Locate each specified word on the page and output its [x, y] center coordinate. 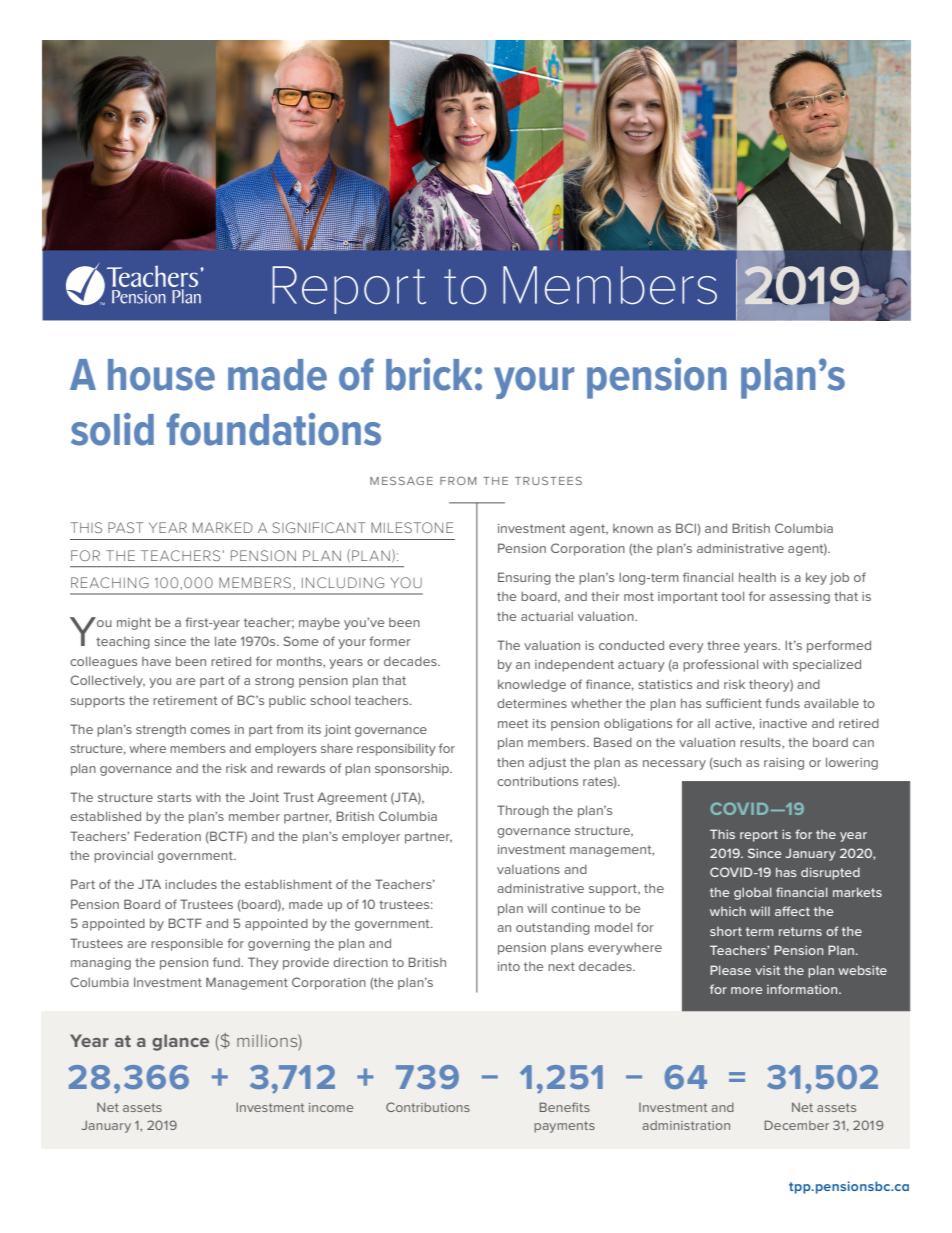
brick [429, 374]
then [510, 762]
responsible [187, 945]
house [161, 375]
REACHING [110, 582]
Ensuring [524, 578]
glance [180, 1042]
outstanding [553, 928]
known [633, 528]
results [761, 742]
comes [210, 730]
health [757, 577]
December [797, 1125]
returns [800, 931]
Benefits [565, 1107]
